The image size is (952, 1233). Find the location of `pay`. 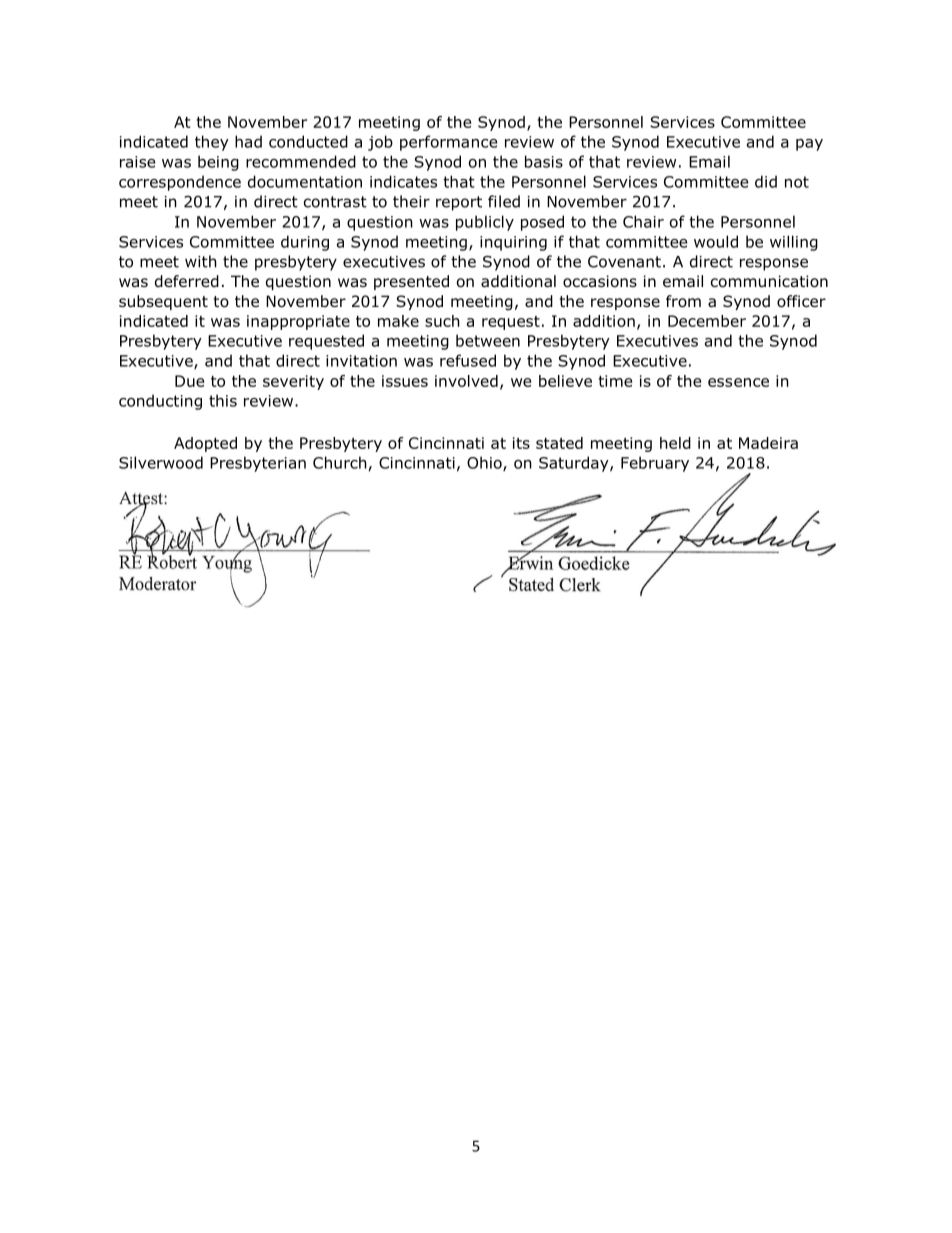

pay is located at coordinates (809, 145).
